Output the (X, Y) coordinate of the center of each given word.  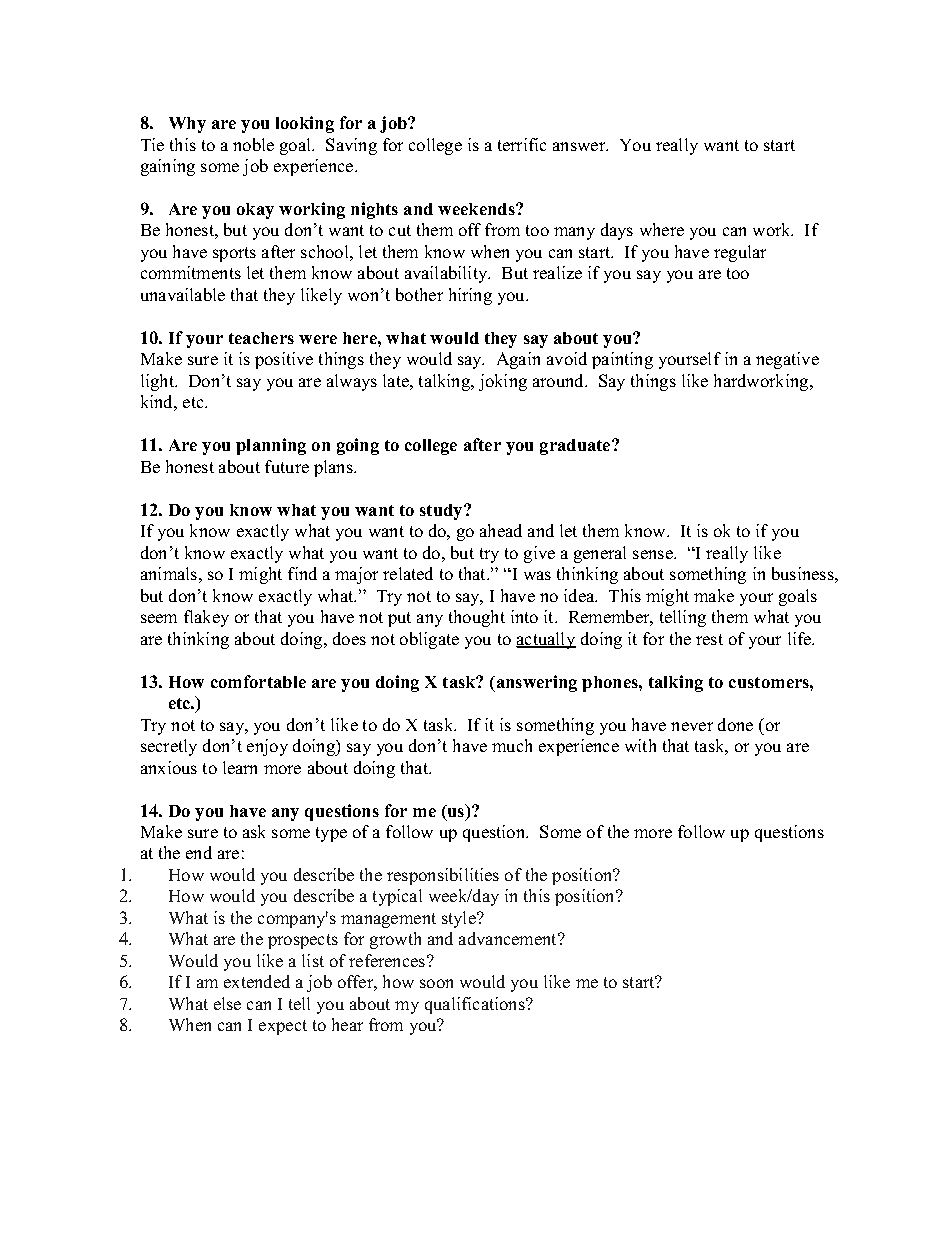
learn (240, 767)
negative (787, 360)
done (735, 724)
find (302, 573)
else (227, 1003)
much (512, 745)
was (537, 575)
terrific (522, 144)
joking (503, 382)
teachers (261, 338)
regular (740, 253)
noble (253, 144)
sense (654, 554)
